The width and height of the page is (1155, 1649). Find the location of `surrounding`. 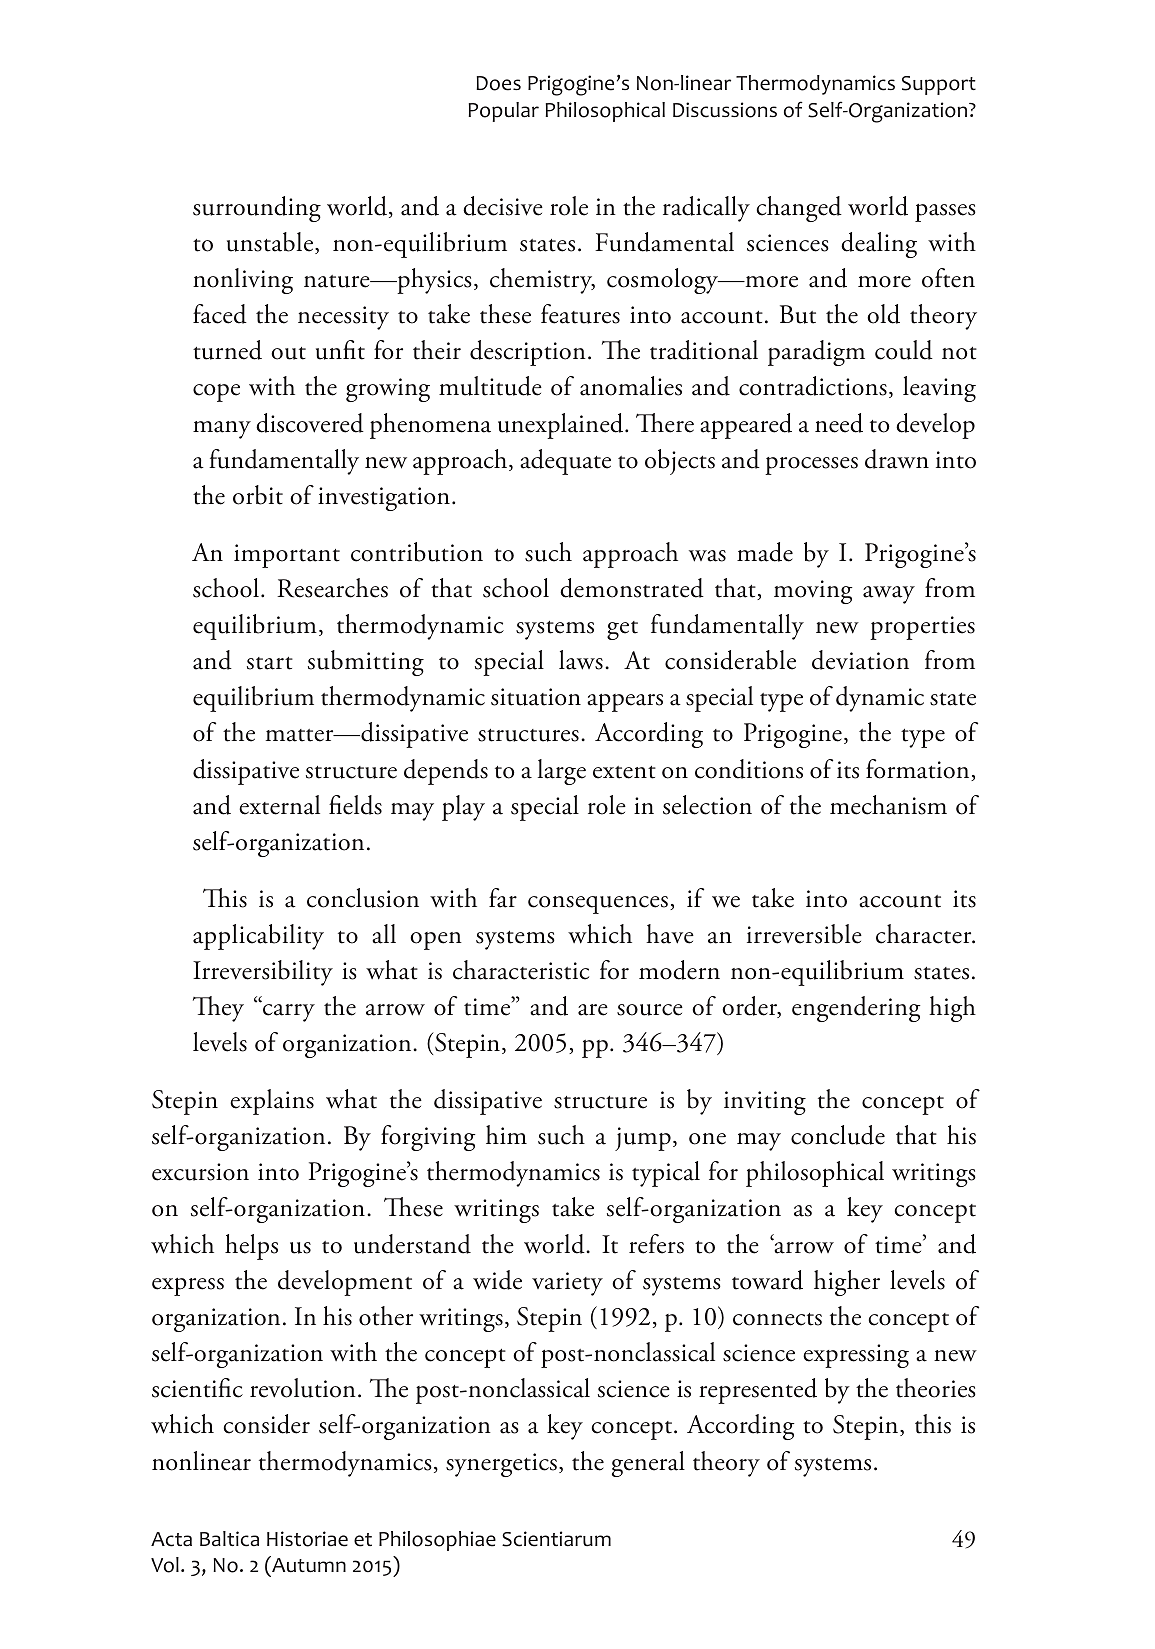

surrounding is located at coordinates (257, 209).
